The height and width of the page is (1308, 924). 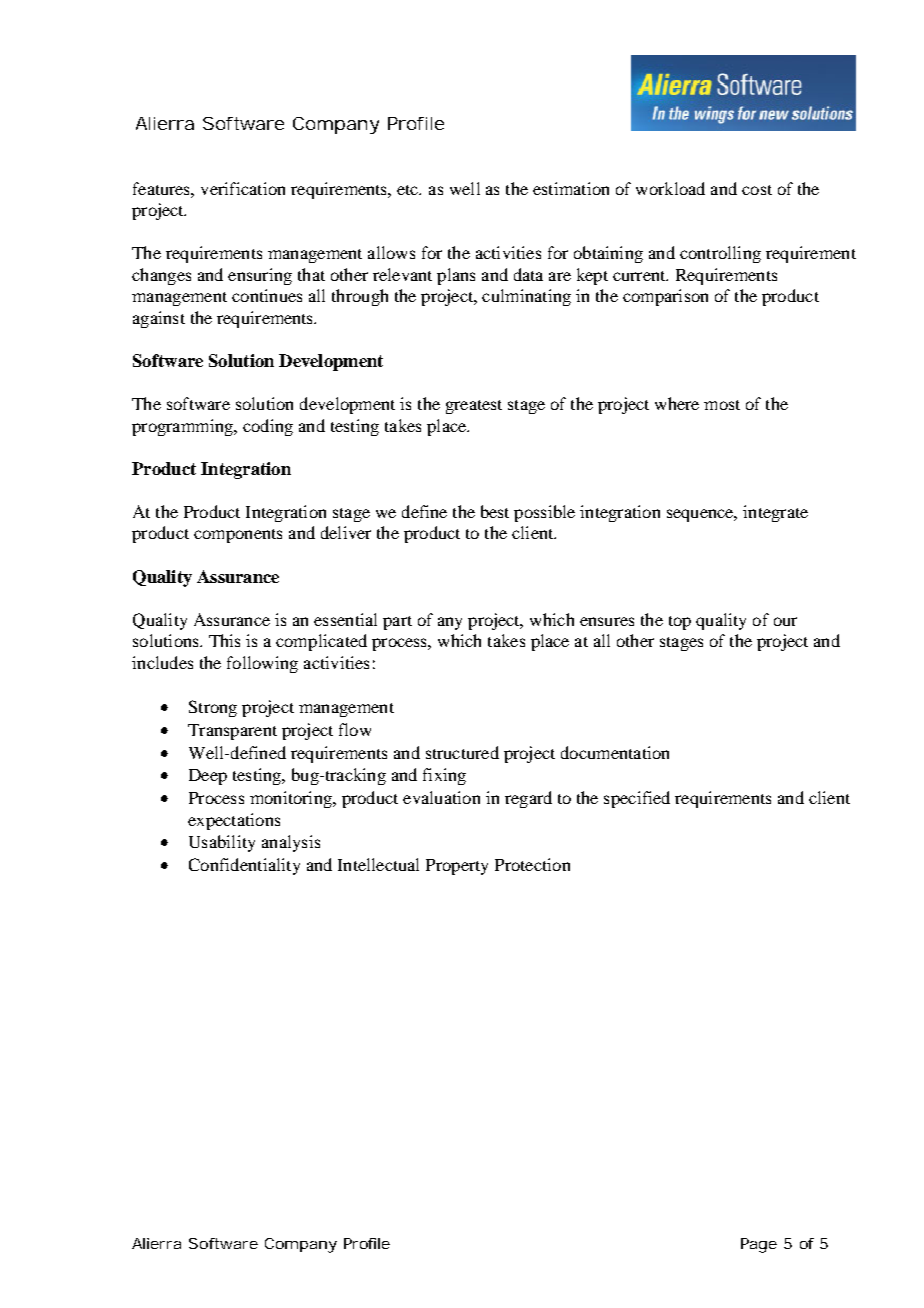 What do you see at coordinates (720, 254) in the page?
I see `controlling` at bounding box center [720, 254].
